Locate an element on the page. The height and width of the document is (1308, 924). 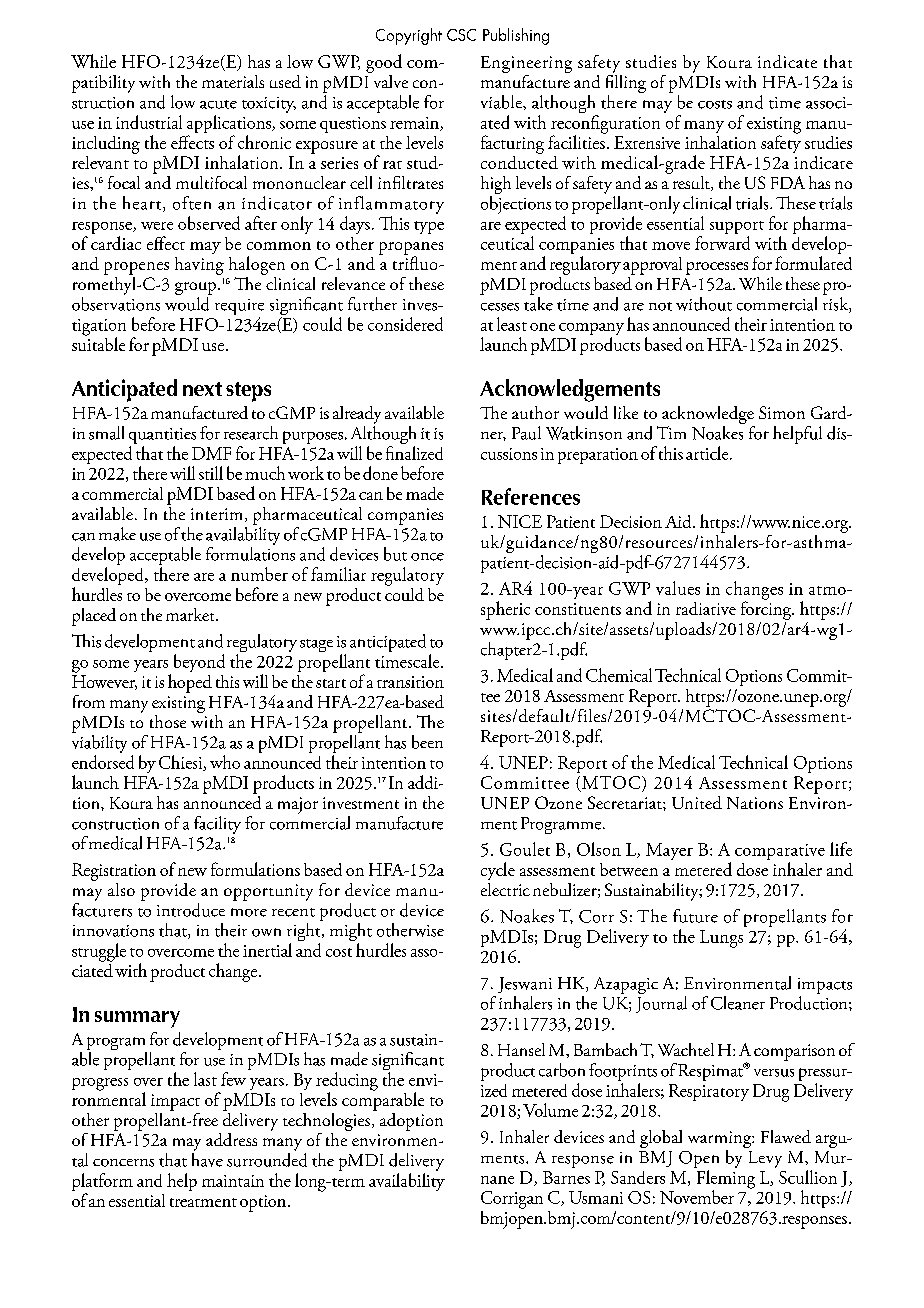
Barnes is located at coordinates (566, 1177).
